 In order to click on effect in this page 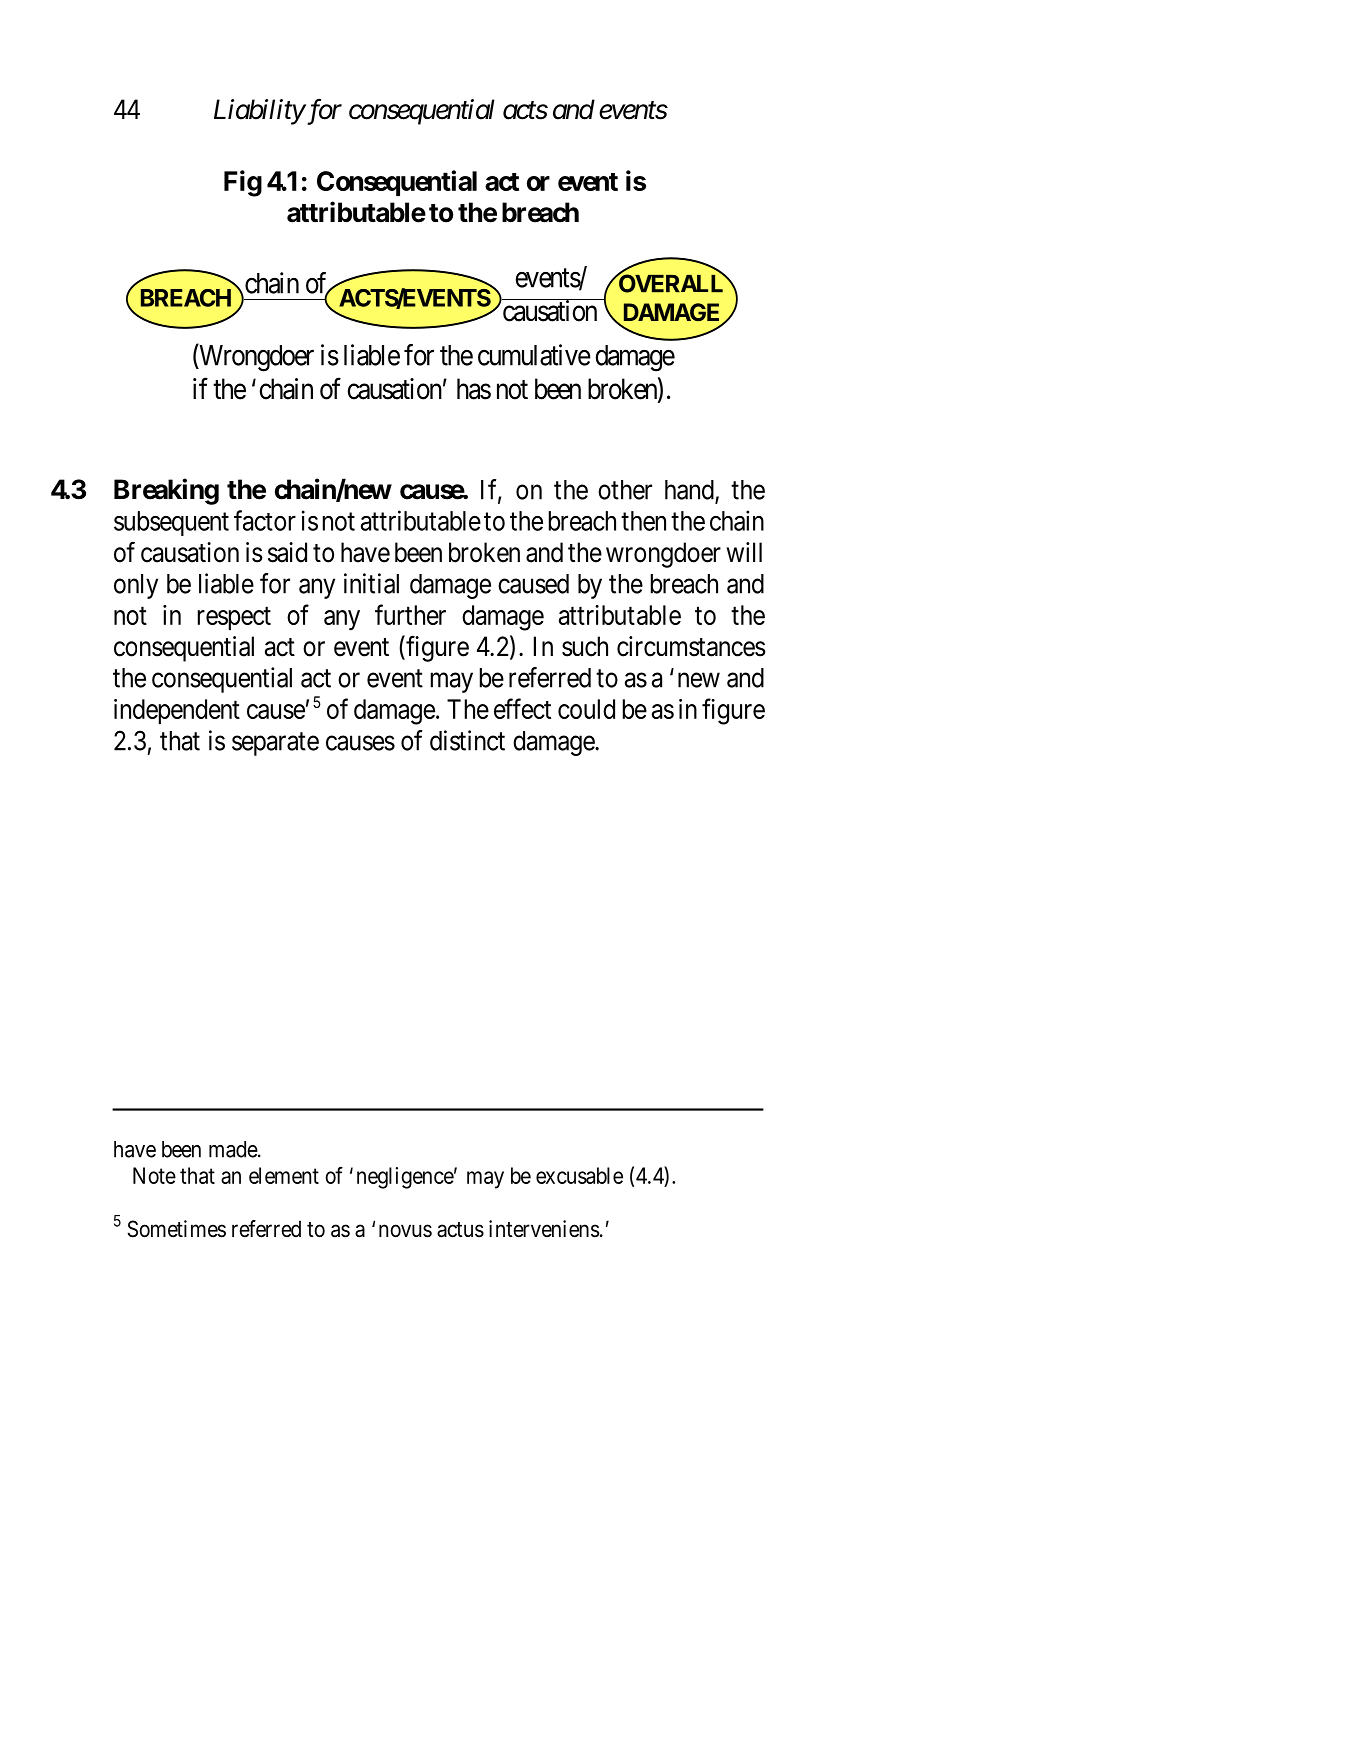, I will do `click(522, 708)`.
